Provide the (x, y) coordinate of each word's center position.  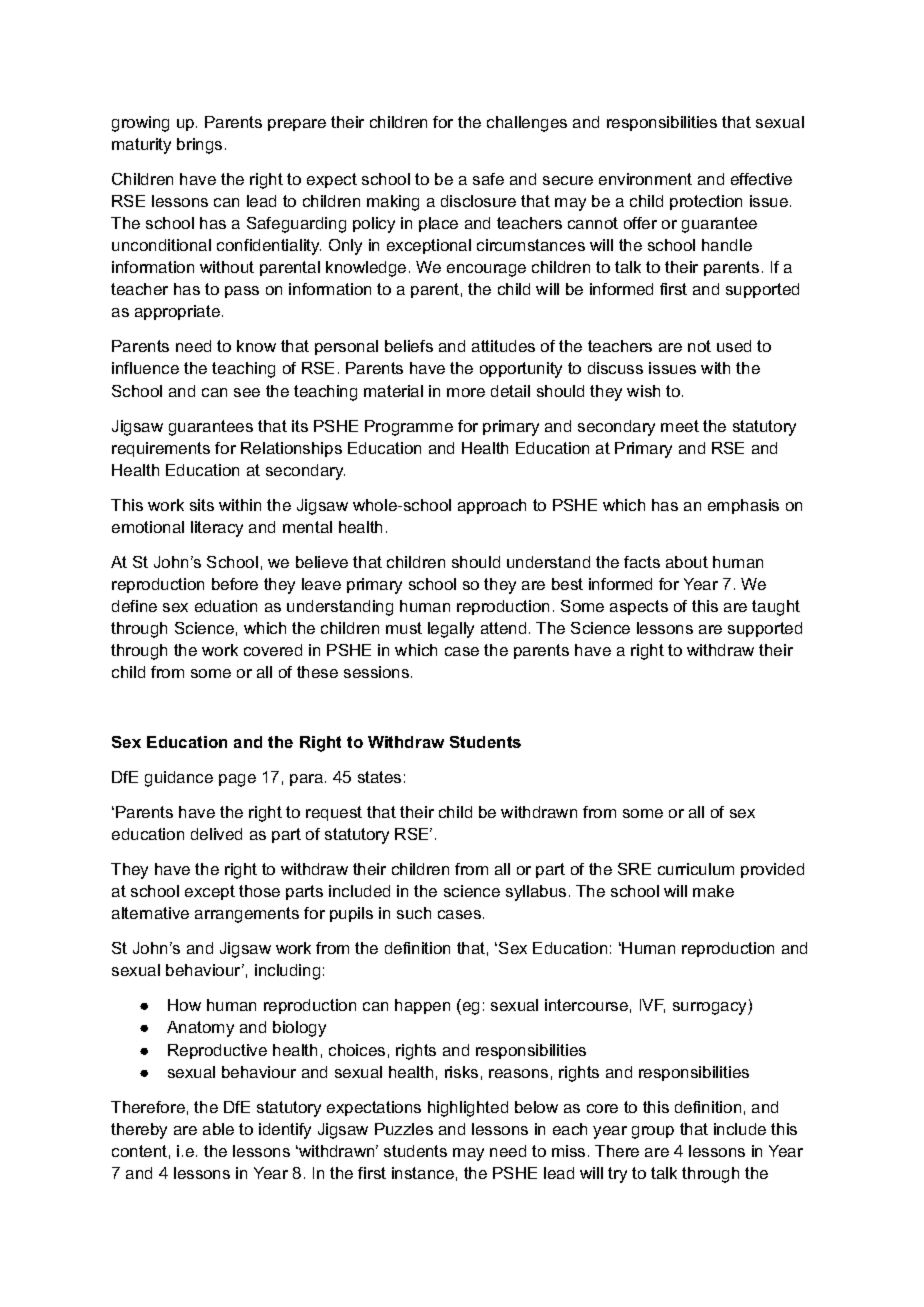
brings (199, 146)
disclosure (478, 201)
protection (706, 202)
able (218, 1129)
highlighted (468, 1109)
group (653, 1132)
